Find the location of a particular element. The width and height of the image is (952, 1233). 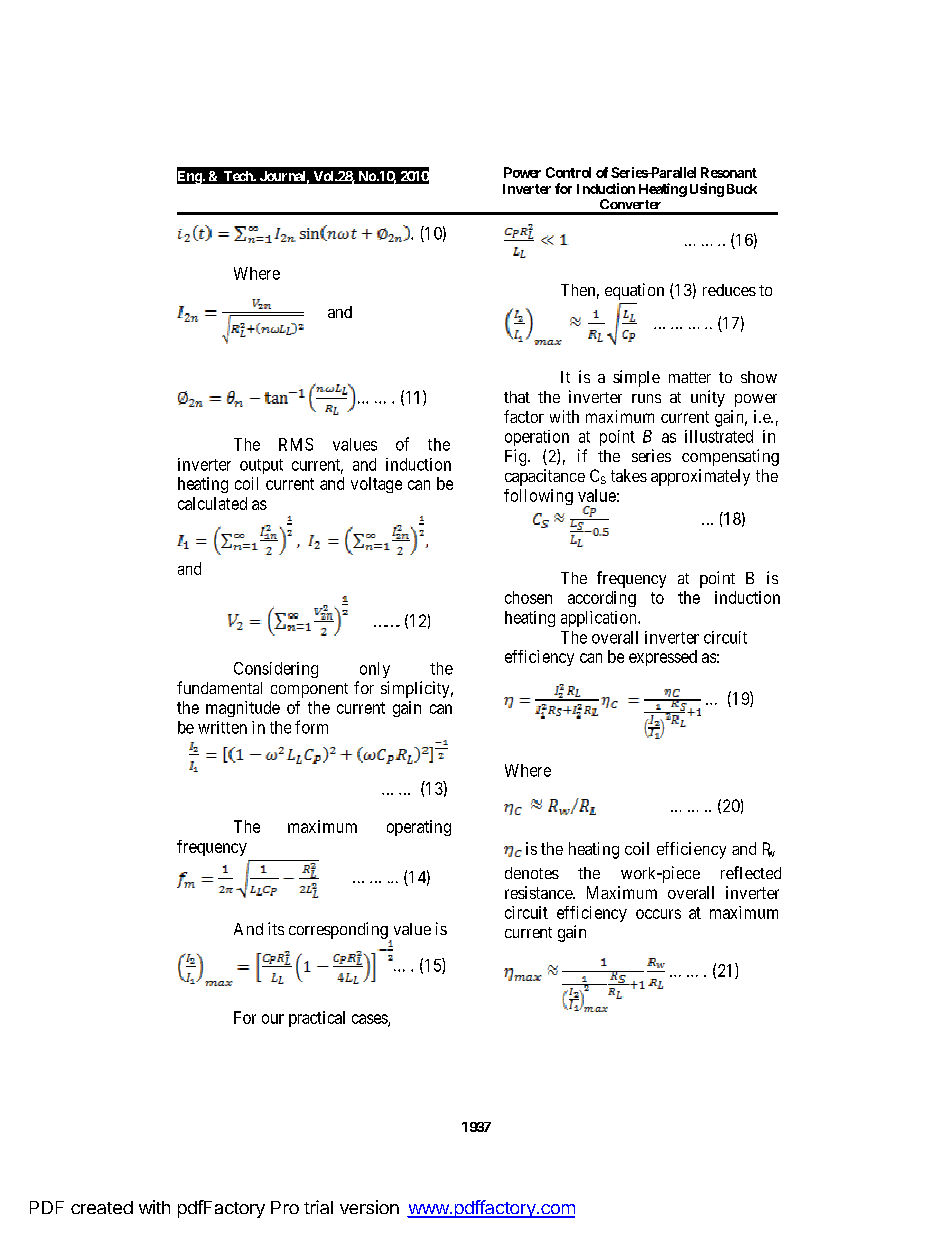

corresponding is located at coordinates (339, 931).
